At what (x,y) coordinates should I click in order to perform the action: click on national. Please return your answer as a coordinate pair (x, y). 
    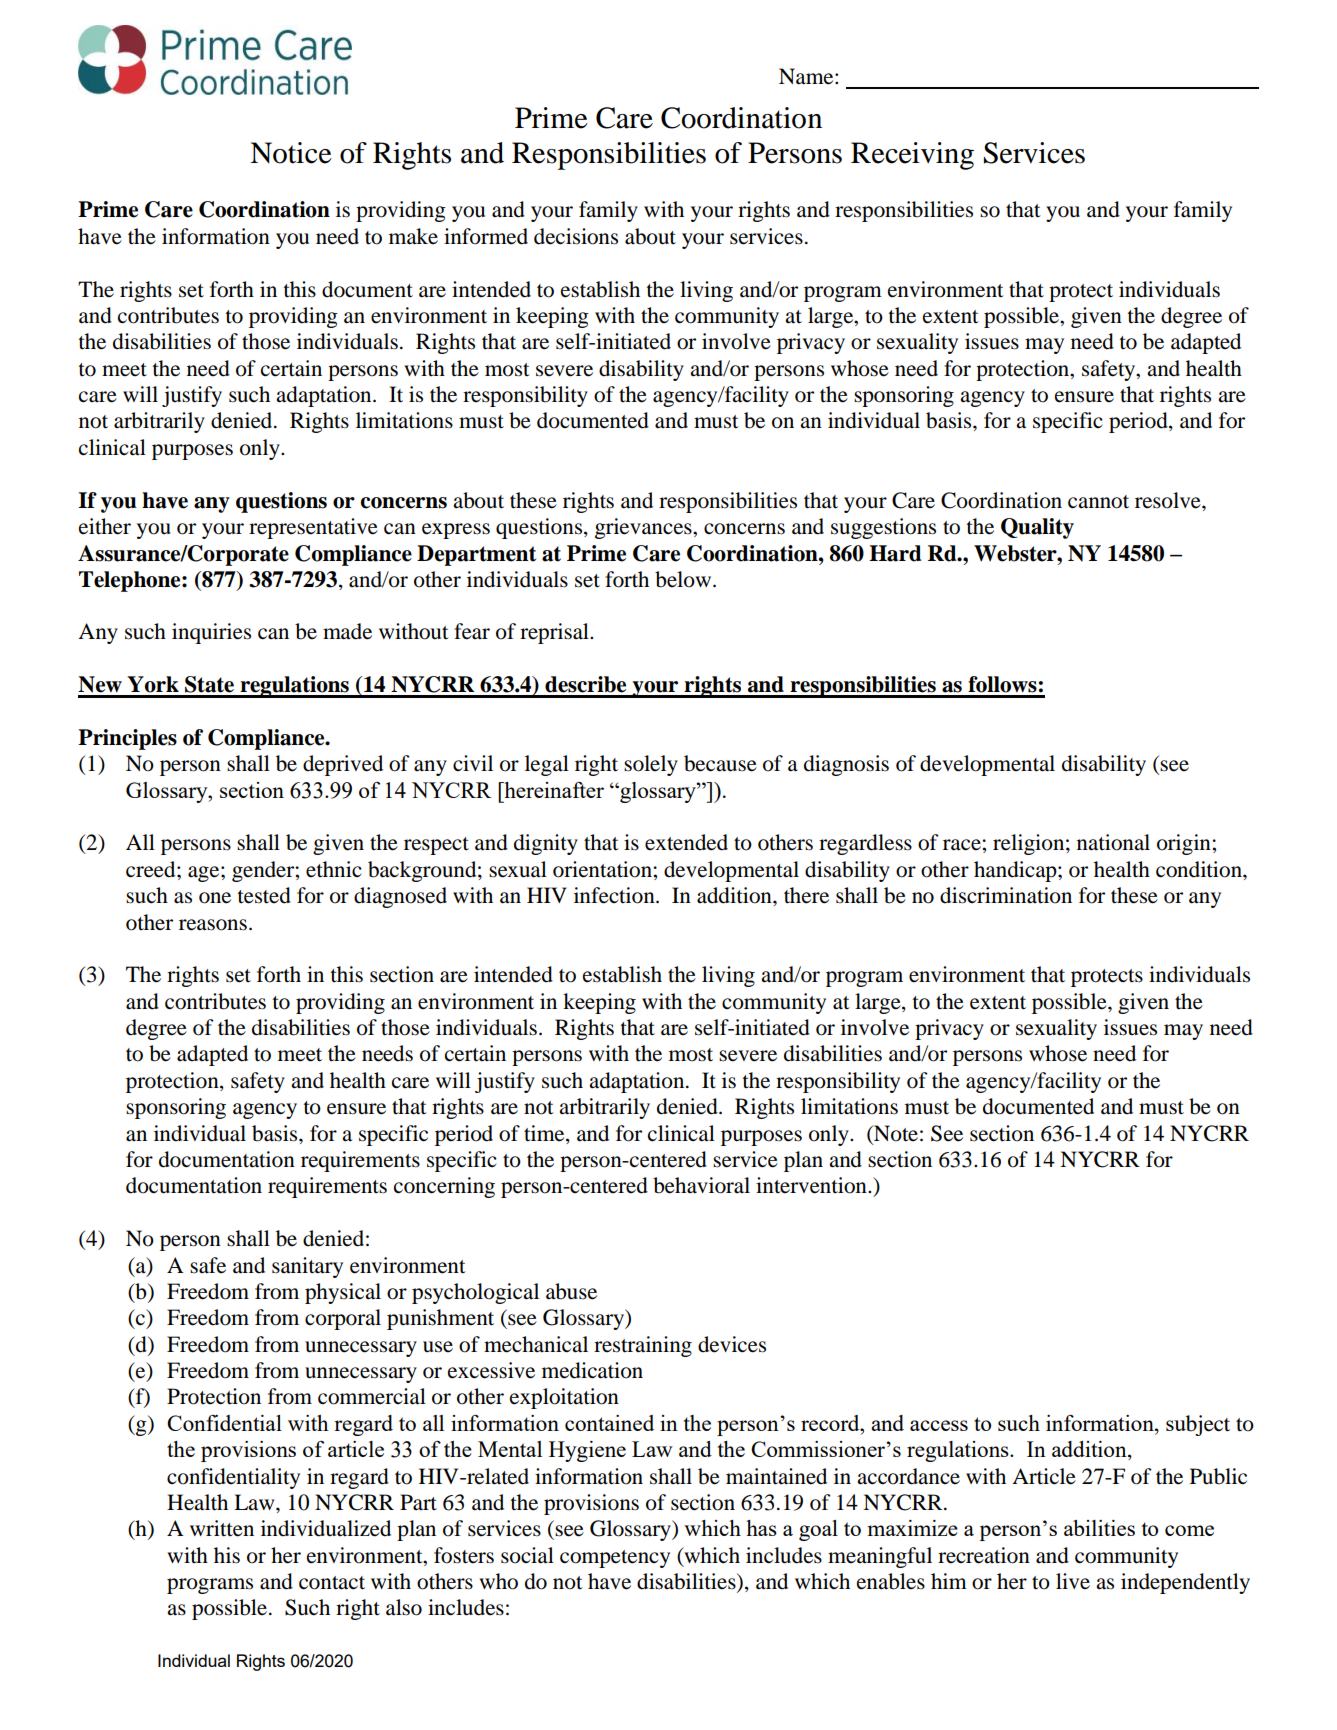
    Looking at the image, I should click on (1113, 842).
